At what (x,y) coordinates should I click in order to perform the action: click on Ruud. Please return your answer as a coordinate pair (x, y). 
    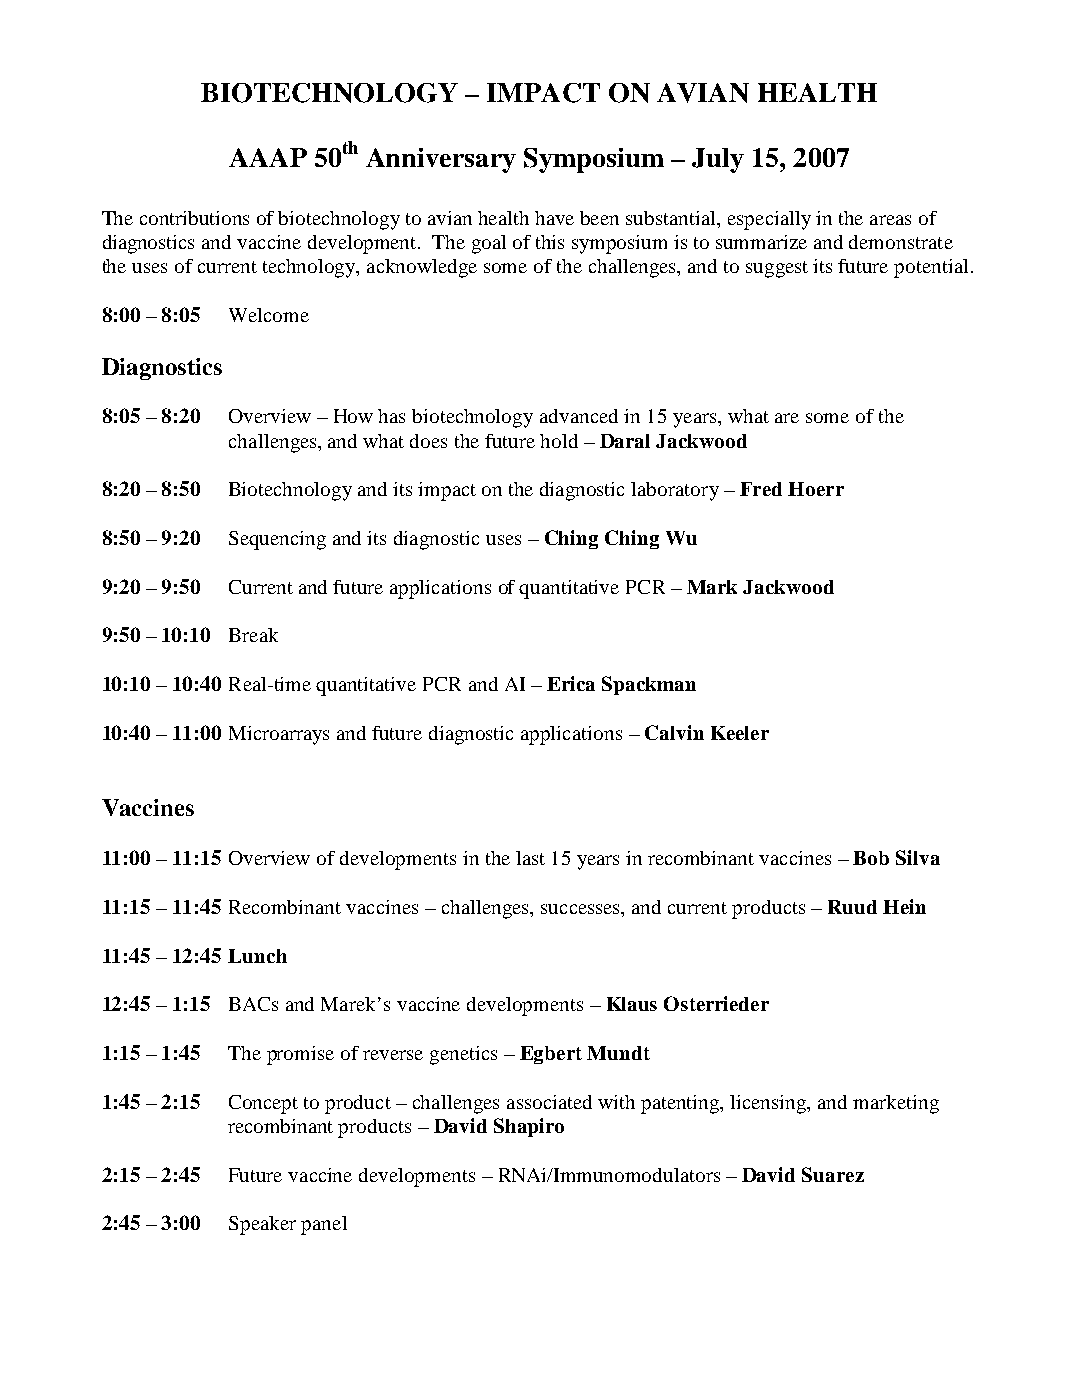
    Looking at the image, I should click on (852, 907).
